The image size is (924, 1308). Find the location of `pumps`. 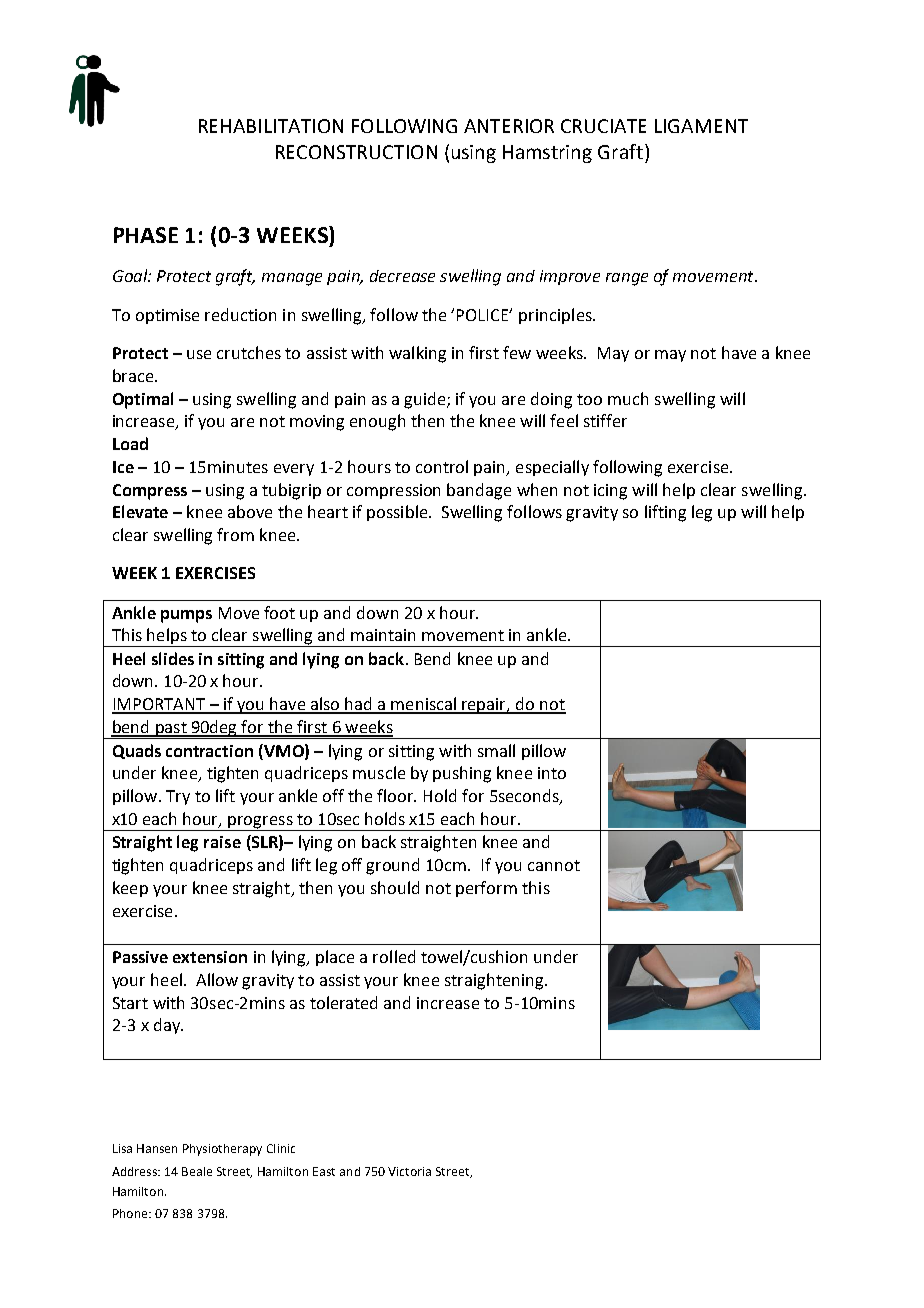

pumps is located at coordinates (186, 616).
